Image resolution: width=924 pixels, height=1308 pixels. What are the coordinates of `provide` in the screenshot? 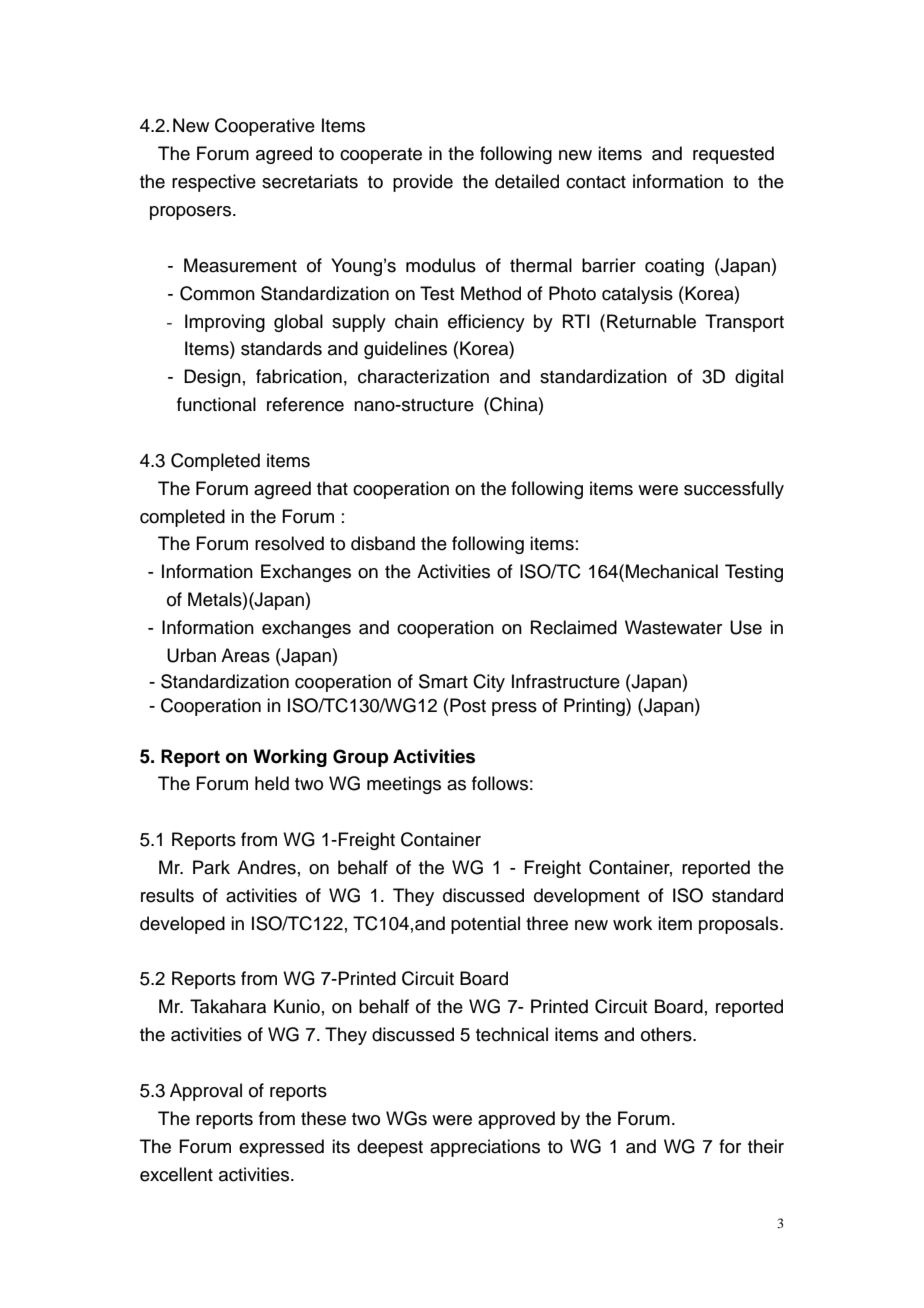 It's located at (423, 183).
